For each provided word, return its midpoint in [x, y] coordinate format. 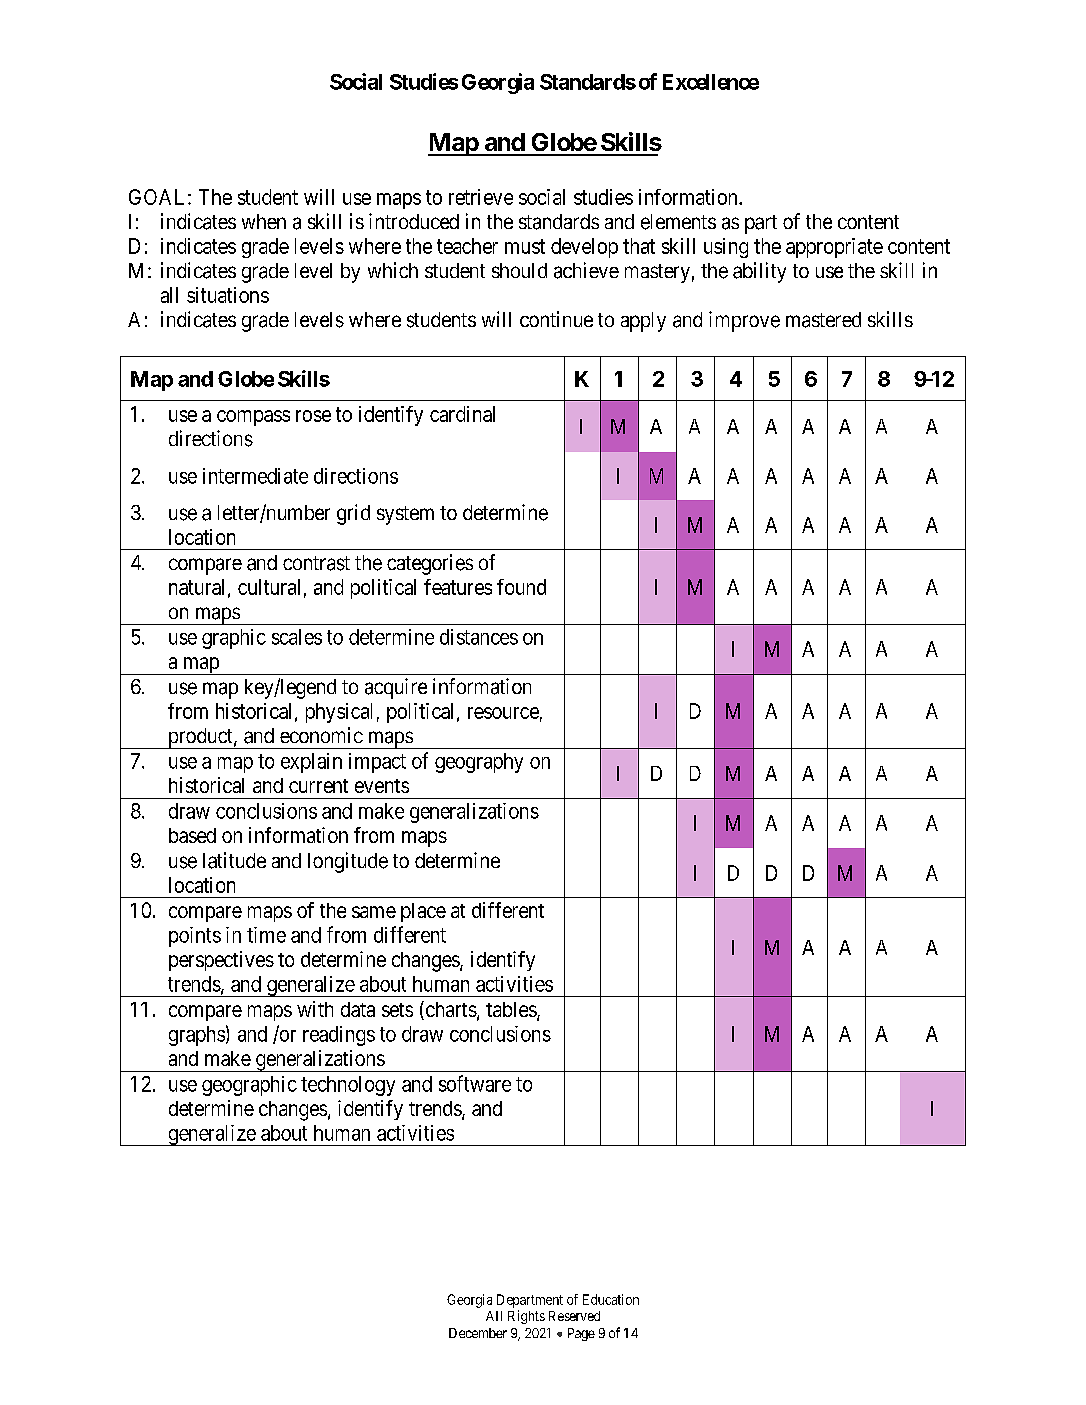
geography [479, 763]
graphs [197, 1036]
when [264, 221]
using [726, 248]
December [478, 1333]
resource [503, 713]
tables [512, 1011]
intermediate [255, 476]
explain [311, 763]
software [475, 1083]
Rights [526, 1317]
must [525, 246]
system [405, 515]
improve [744, 321]
